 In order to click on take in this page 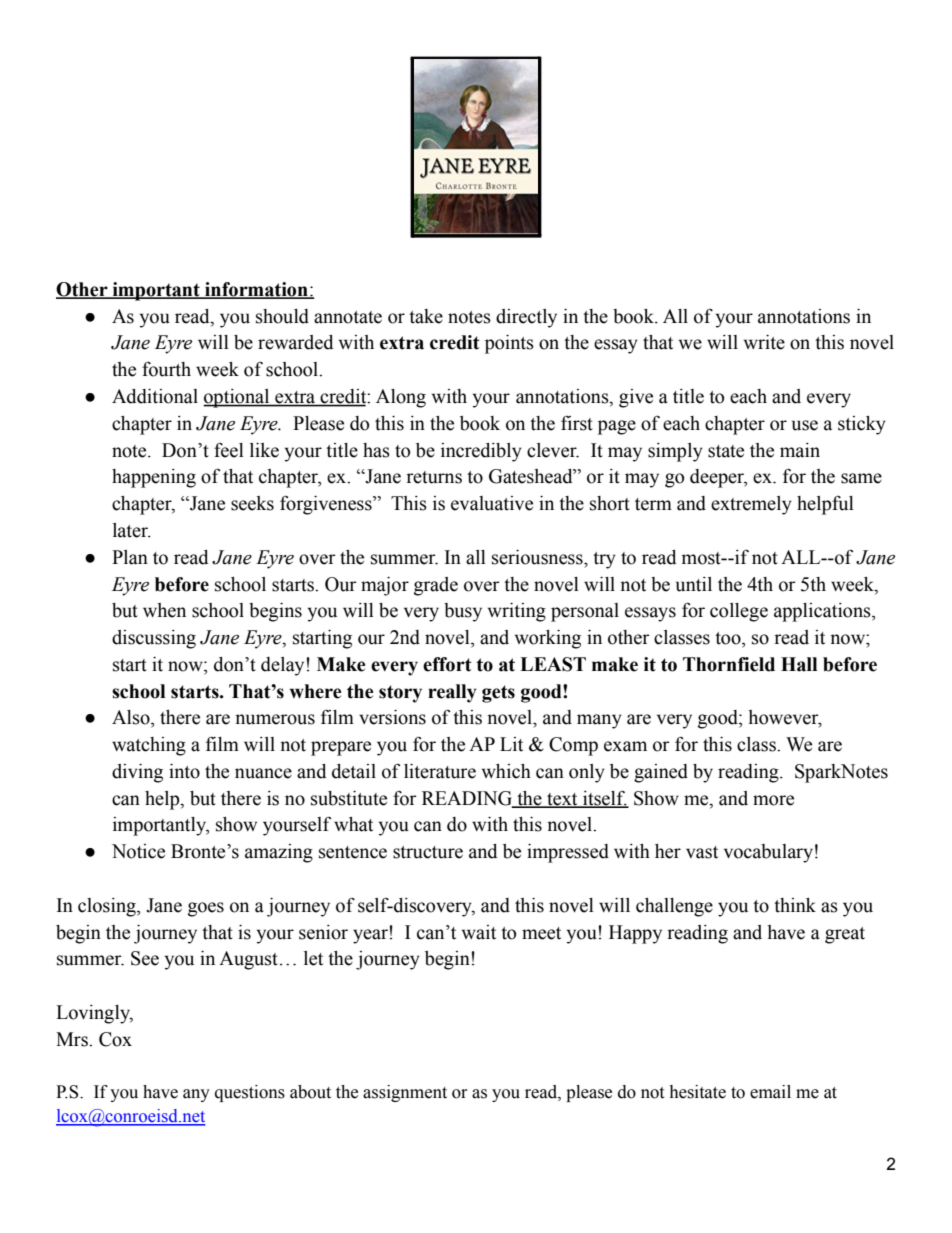, I will do `click(426, 316)`.
